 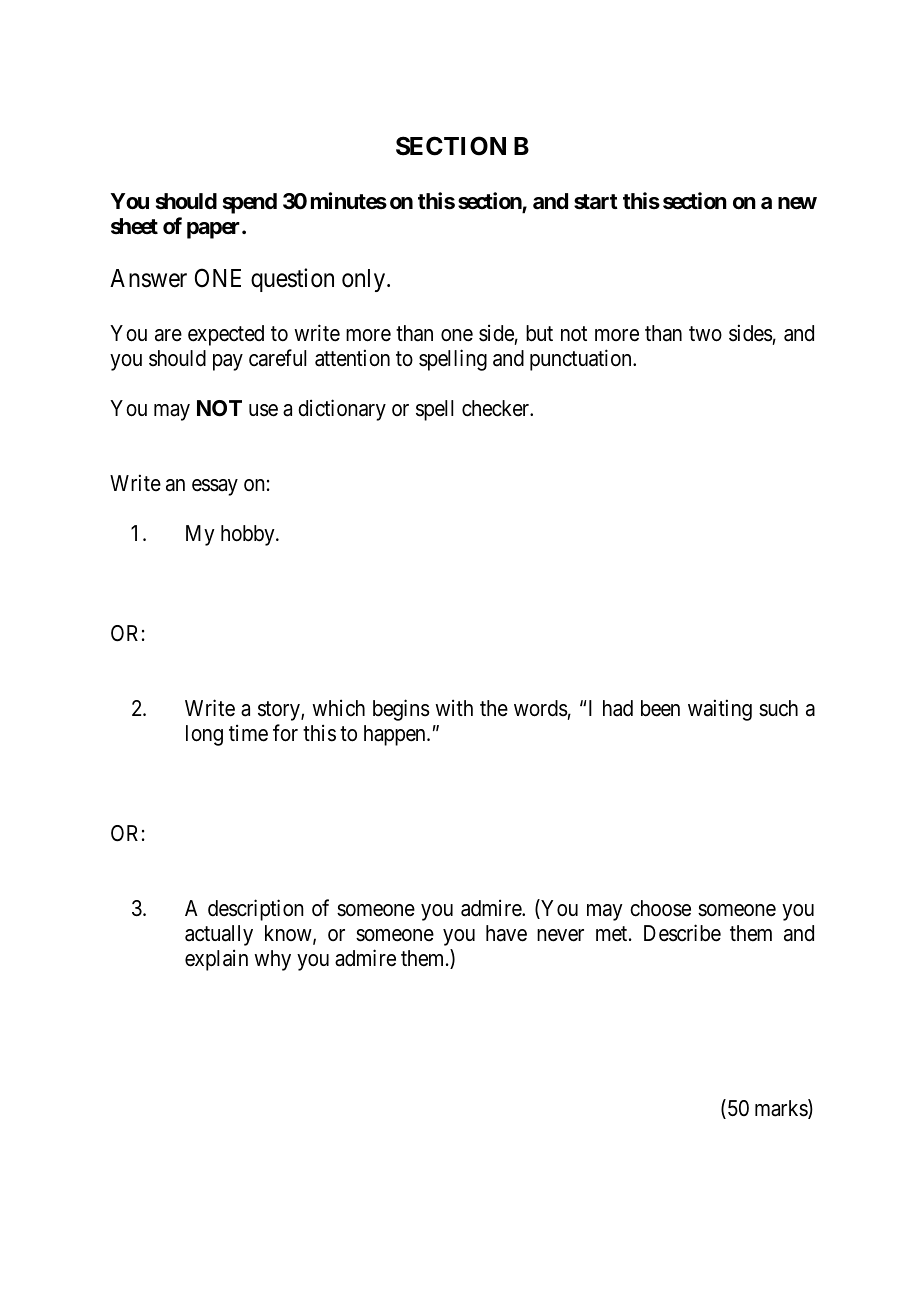 What do you see at coordinates (596, 202) in the page?
I see `start` at bounding box center [596, 202].
